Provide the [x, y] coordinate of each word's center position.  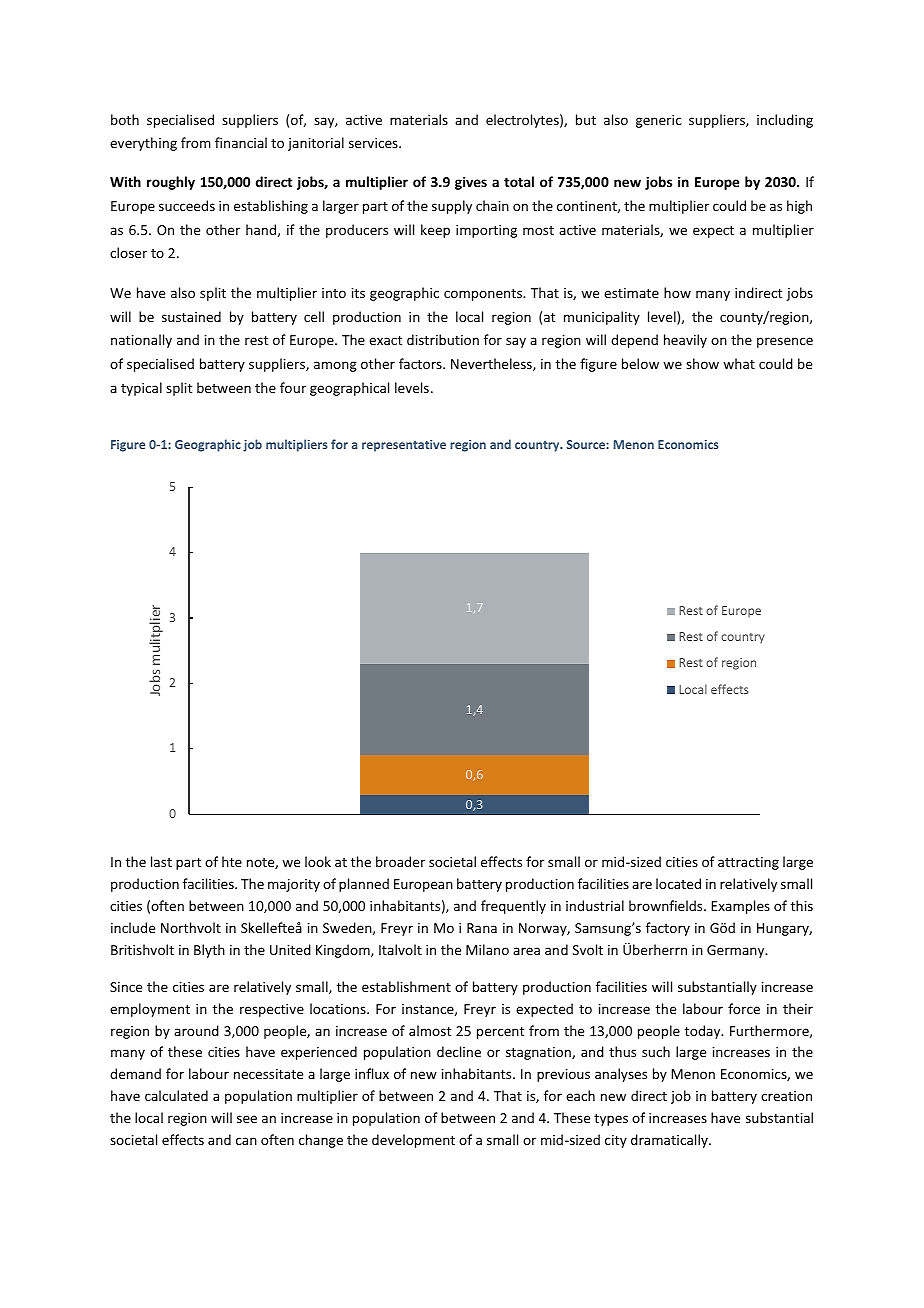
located [678, 883]
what [739, 363]
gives [471, 183]
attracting [748, 863]
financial [241, 142]
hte [232, 861]
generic [659, 121]
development [413, 1141]
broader [400, 861]
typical [141, 389]
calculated [176, 1095]
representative [404, 446]
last [161, 861]
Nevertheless [492, 364]
